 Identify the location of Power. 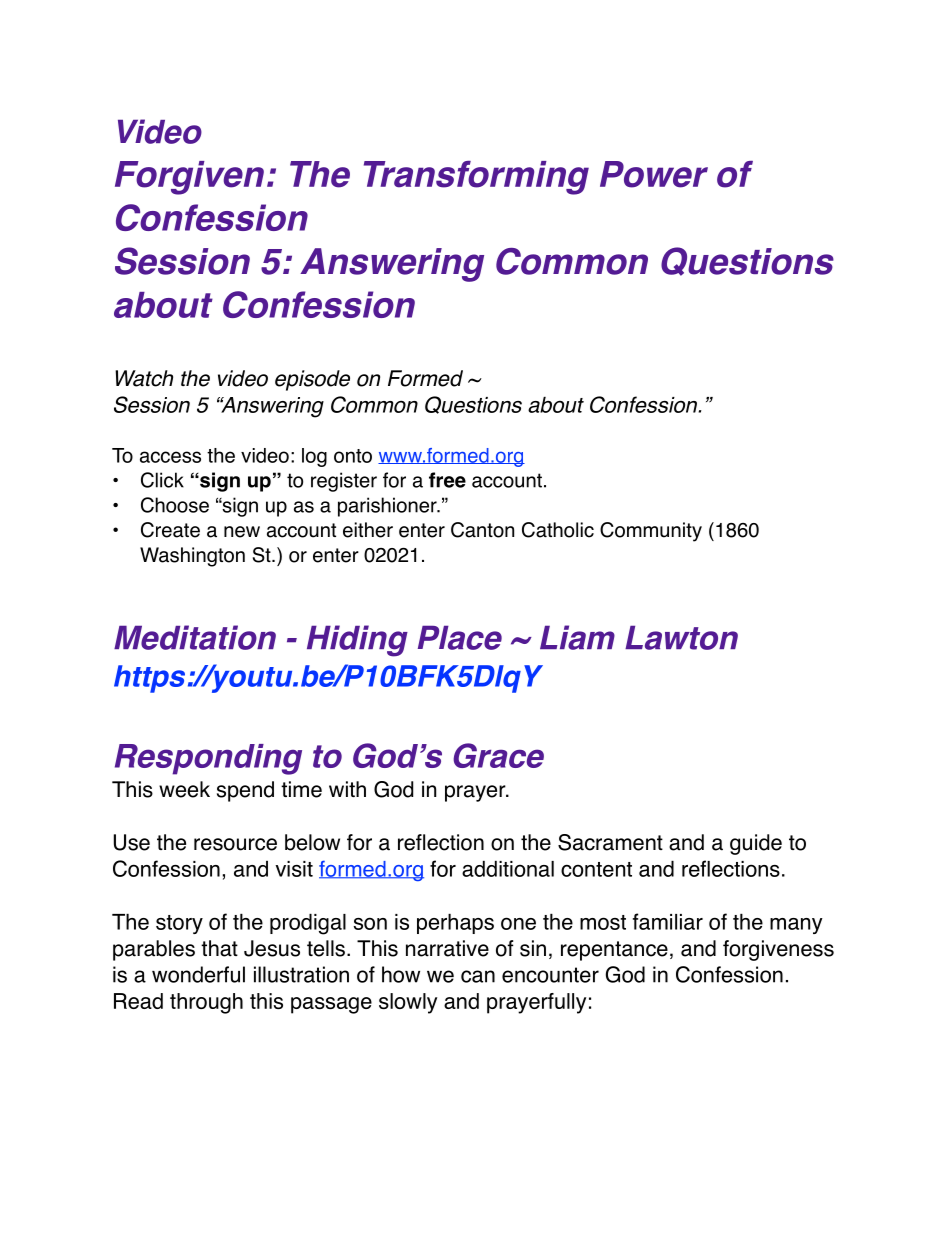
(654, 174).
